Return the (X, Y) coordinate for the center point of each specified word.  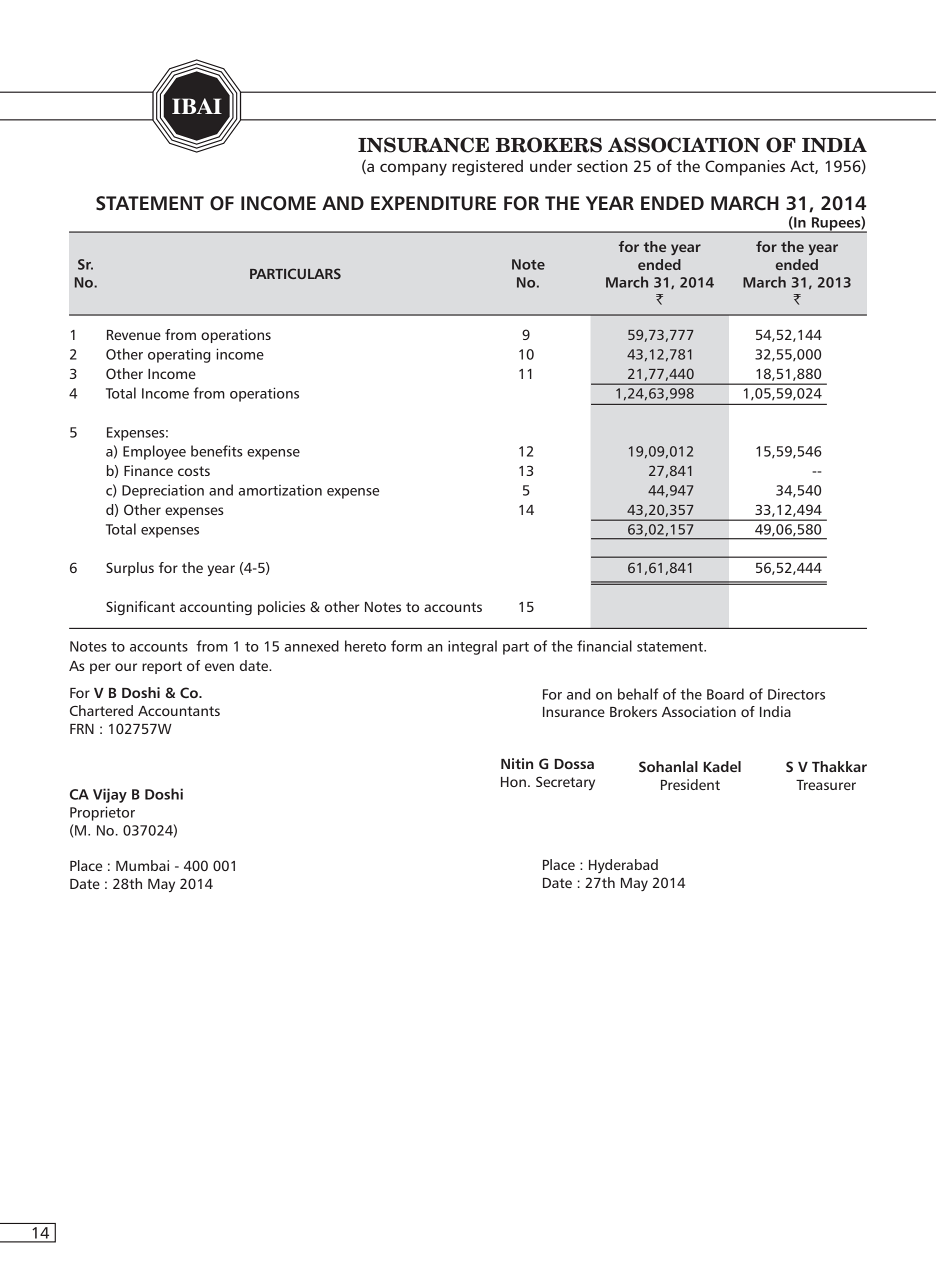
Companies (745, 168)
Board (725, 694)
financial (604, 646)
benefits (217, 451)
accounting (216, 608)
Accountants (179, 711)
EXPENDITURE (433, 203)
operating (179, 356)
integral (472, 647)
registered (487, 168)
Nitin (517, 763)
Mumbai (142, 865)
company (413, 169)
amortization (280, 490)
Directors (796, 694)
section (602, 166)
